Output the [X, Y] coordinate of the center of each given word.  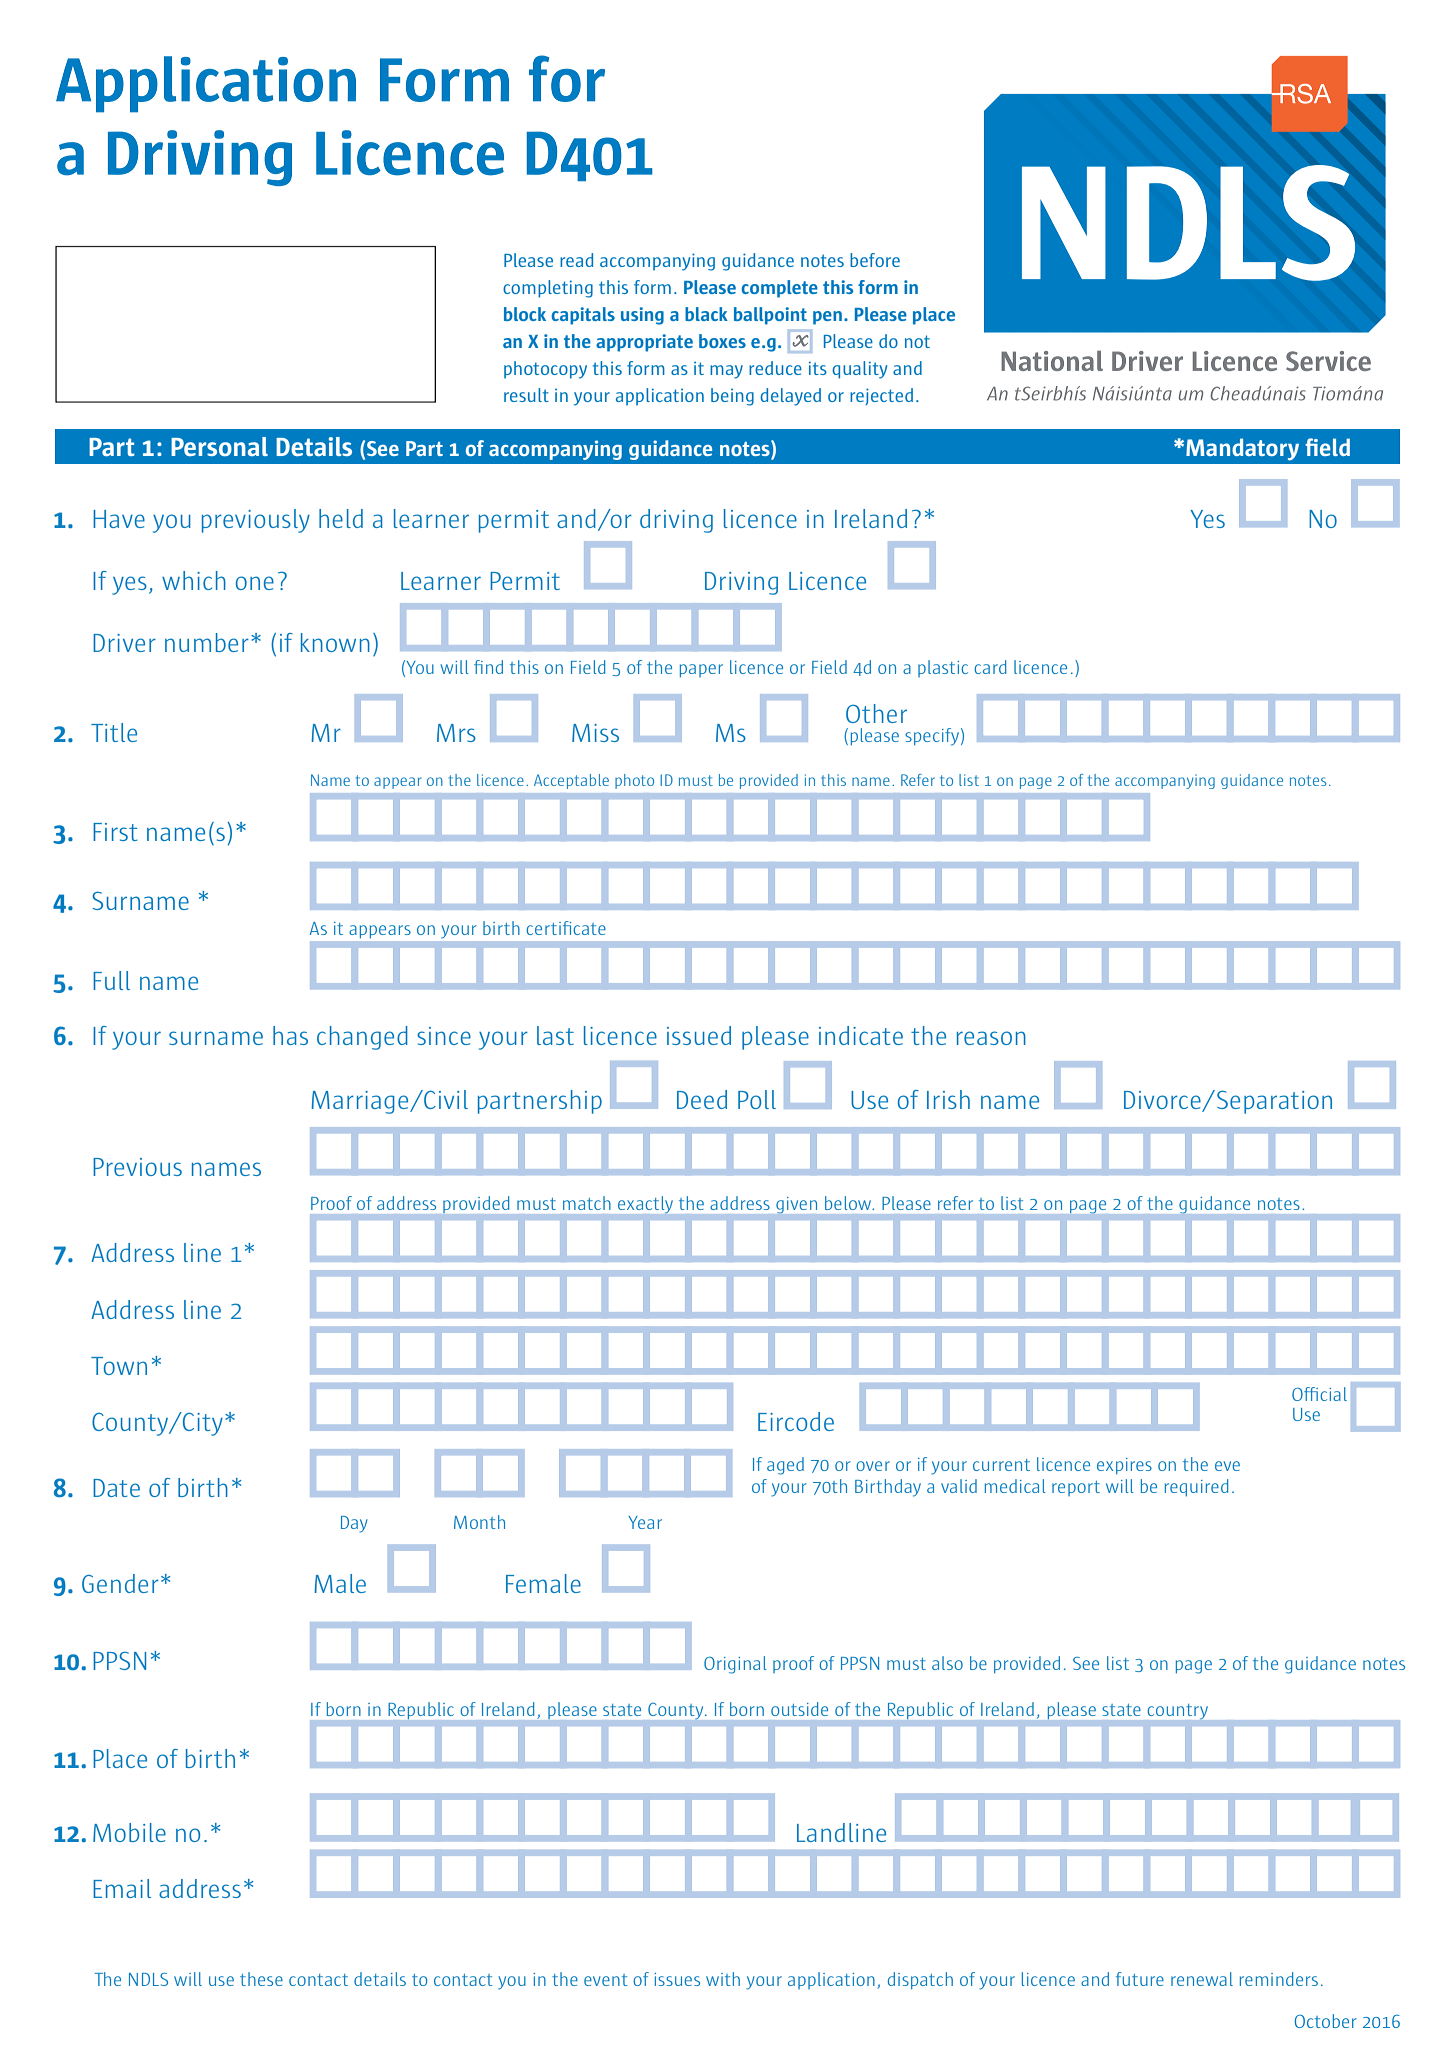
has [290, 1035]
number [207, 642]
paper [701, 671]
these [261, 1979]
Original [735, 1665]
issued [699, 1035]
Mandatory [1242, 449]
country [1178, 1711]
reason [991, 1038]
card [990, 667]
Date [116, 1488]
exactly [645, 1204]
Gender [120, 1583]
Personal [219, 446]
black [706, 314]
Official [1319, 1394]
